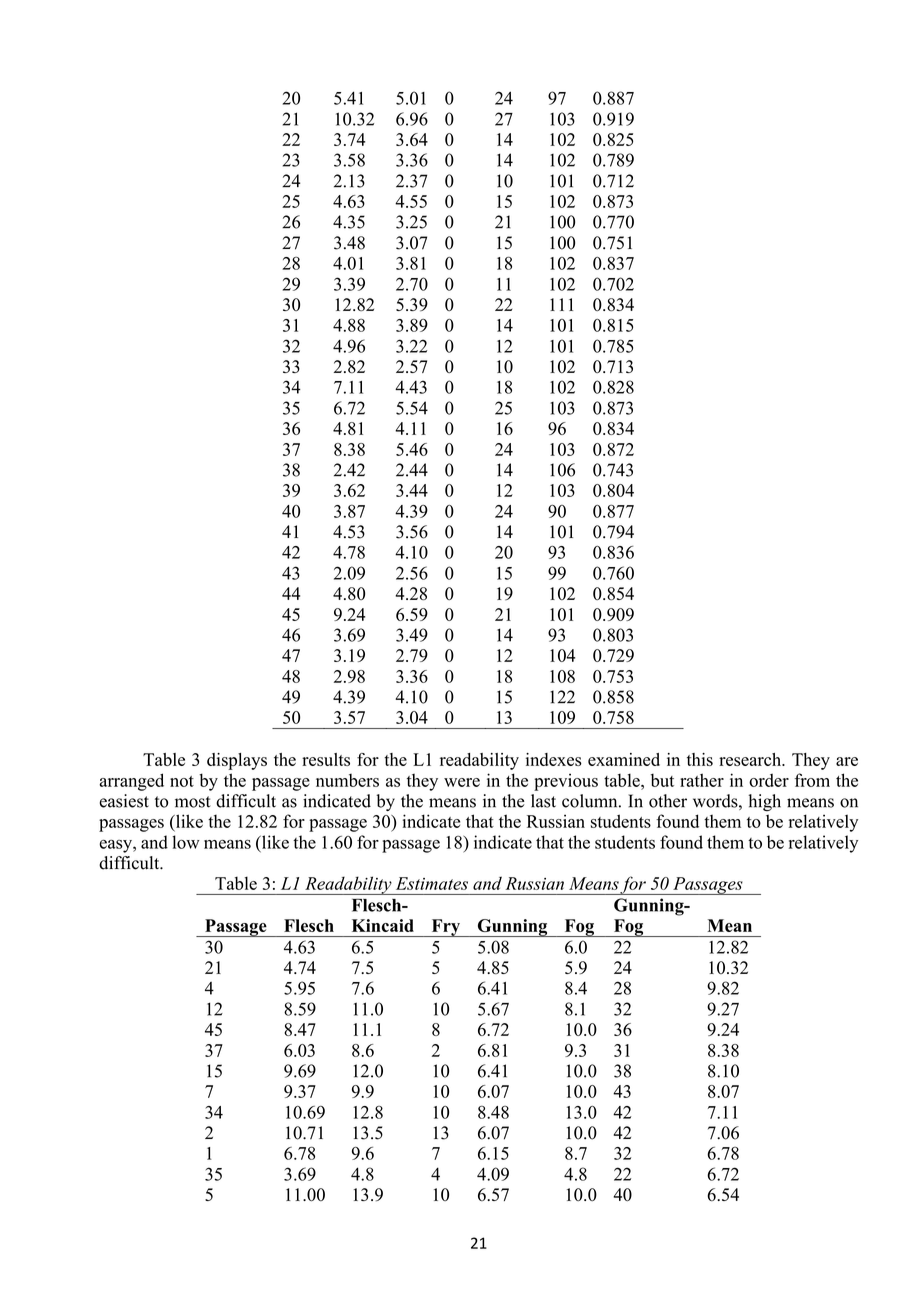 This document has height=1308, width=924. Describe the element at coordinates (554, 759) in the document. I see `indexes` at that location.
